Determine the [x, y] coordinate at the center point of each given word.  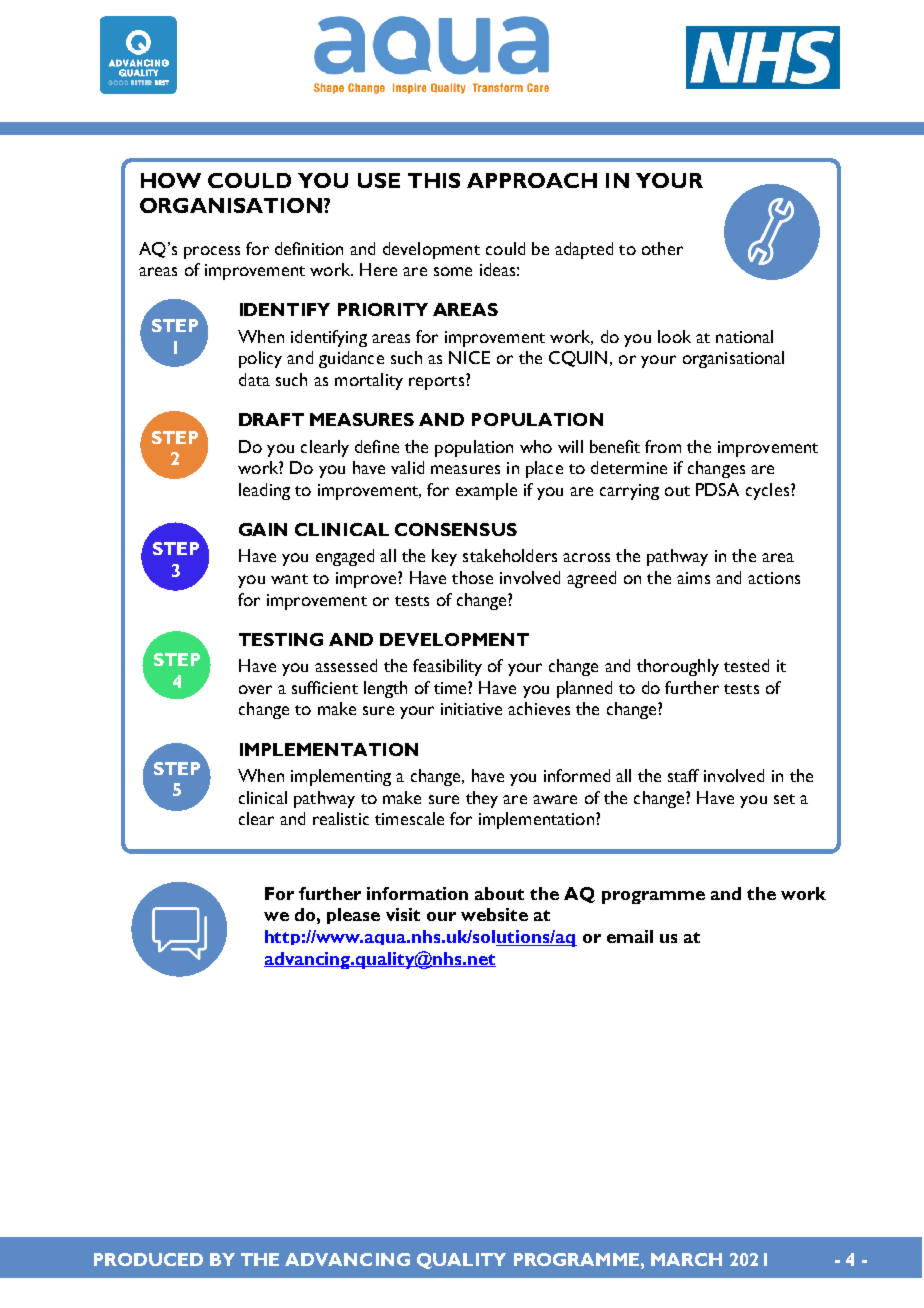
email [630, 936]
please [353, 916]
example [486, 491]
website [494, 914]
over [255, 689]
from [663, 446]
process [212, 252]
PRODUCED [148, 1259]
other [662, 248]
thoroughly [678, 667]
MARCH [686, 1259]
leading [264, 491]
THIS [434, 180]
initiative [471, 709]
